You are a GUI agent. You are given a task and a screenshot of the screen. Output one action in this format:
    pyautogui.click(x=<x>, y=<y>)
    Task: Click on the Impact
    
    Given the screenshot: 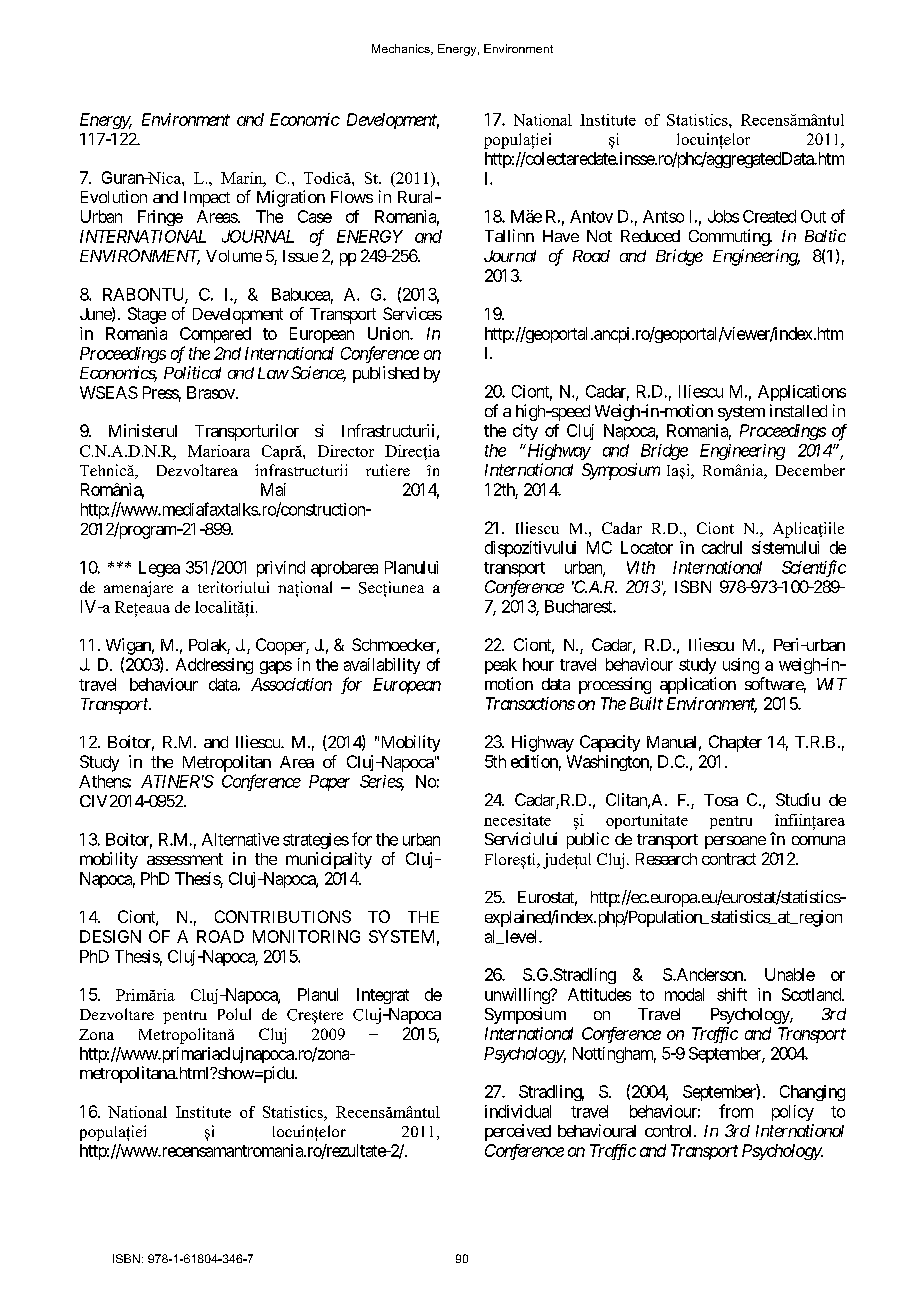 What is the action you would take?
    pyautogui.click(x=207, y=199)
